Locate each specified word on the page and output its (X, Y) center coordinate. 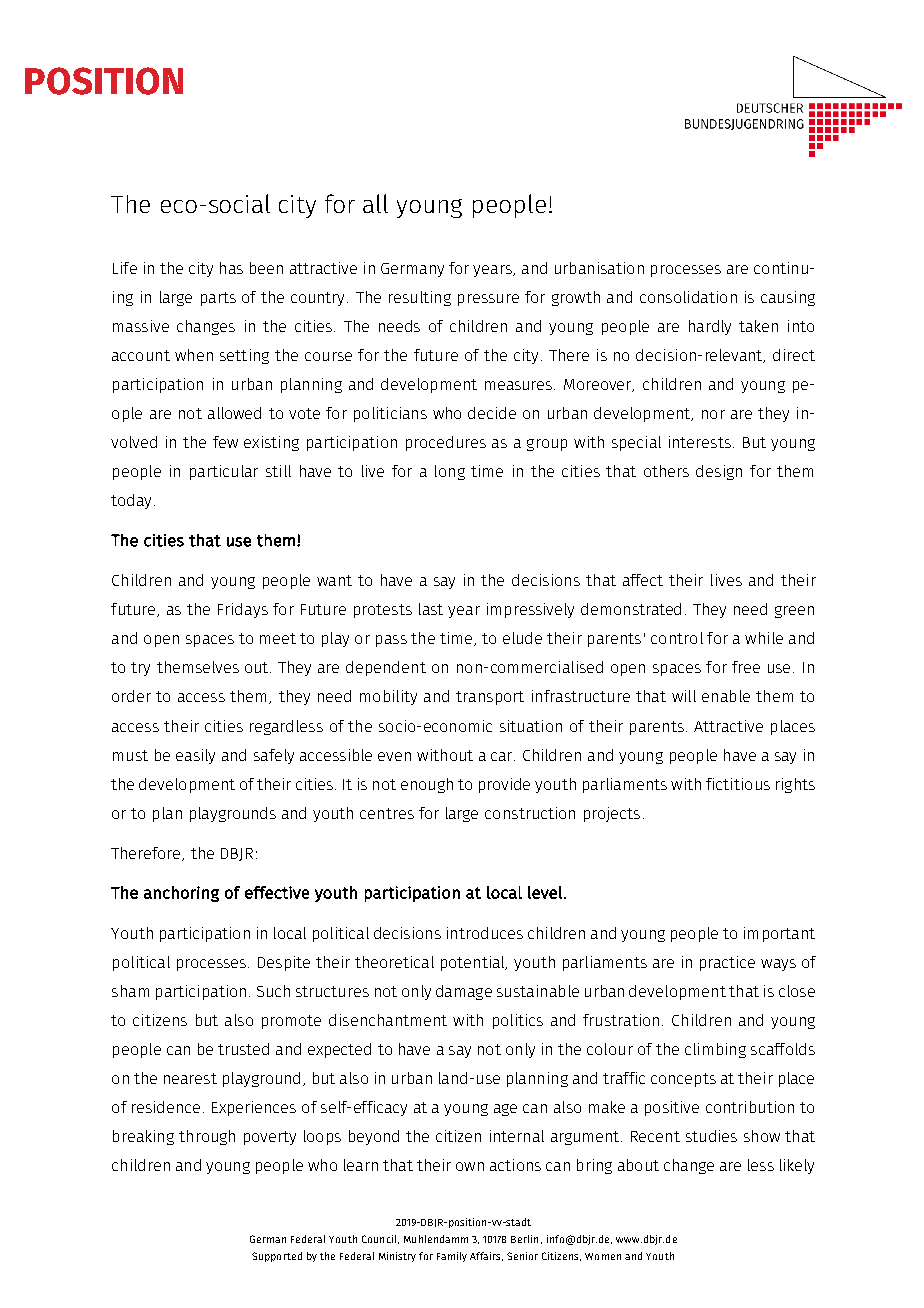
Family (452, 1257)
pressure (488, 300)
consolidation (688, 297)
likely (797, 1166)
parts (218, 299)
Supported (277, 1257)
